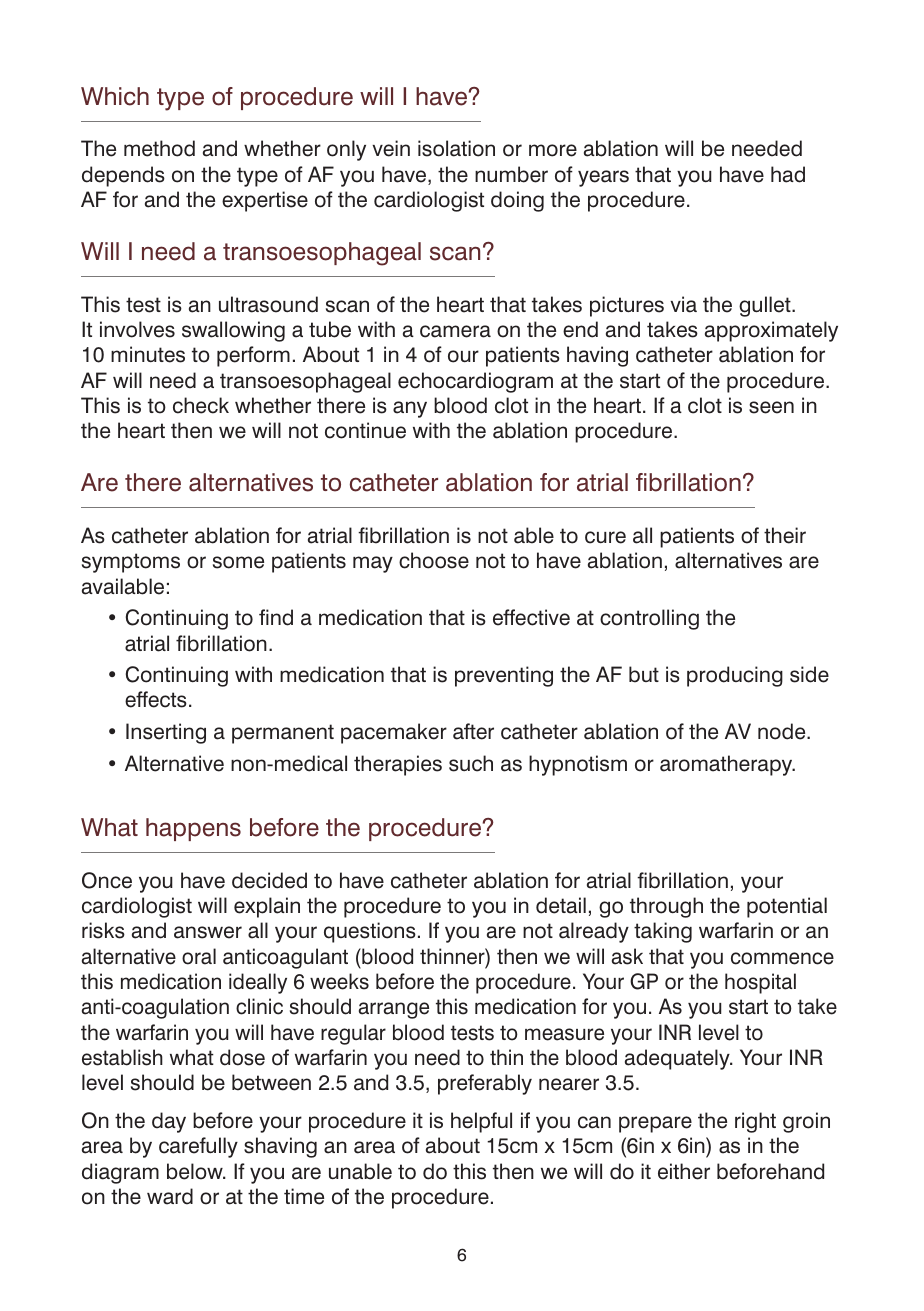 Image resolution: width=924 pixels, height=1311 pixels. I want to click on effects, so click(156, 699).
